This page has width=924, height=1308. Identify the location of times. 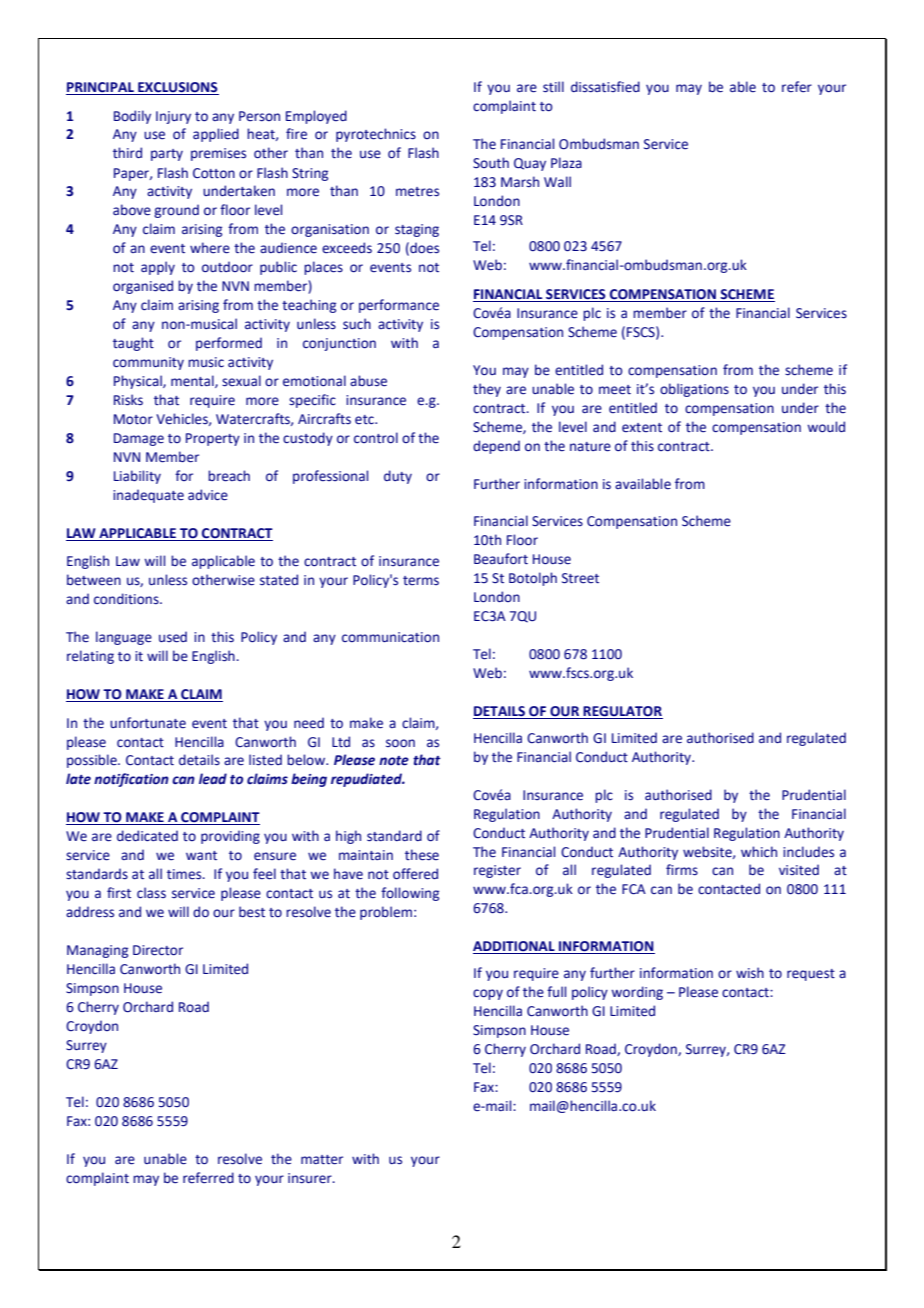
(185, 874).
